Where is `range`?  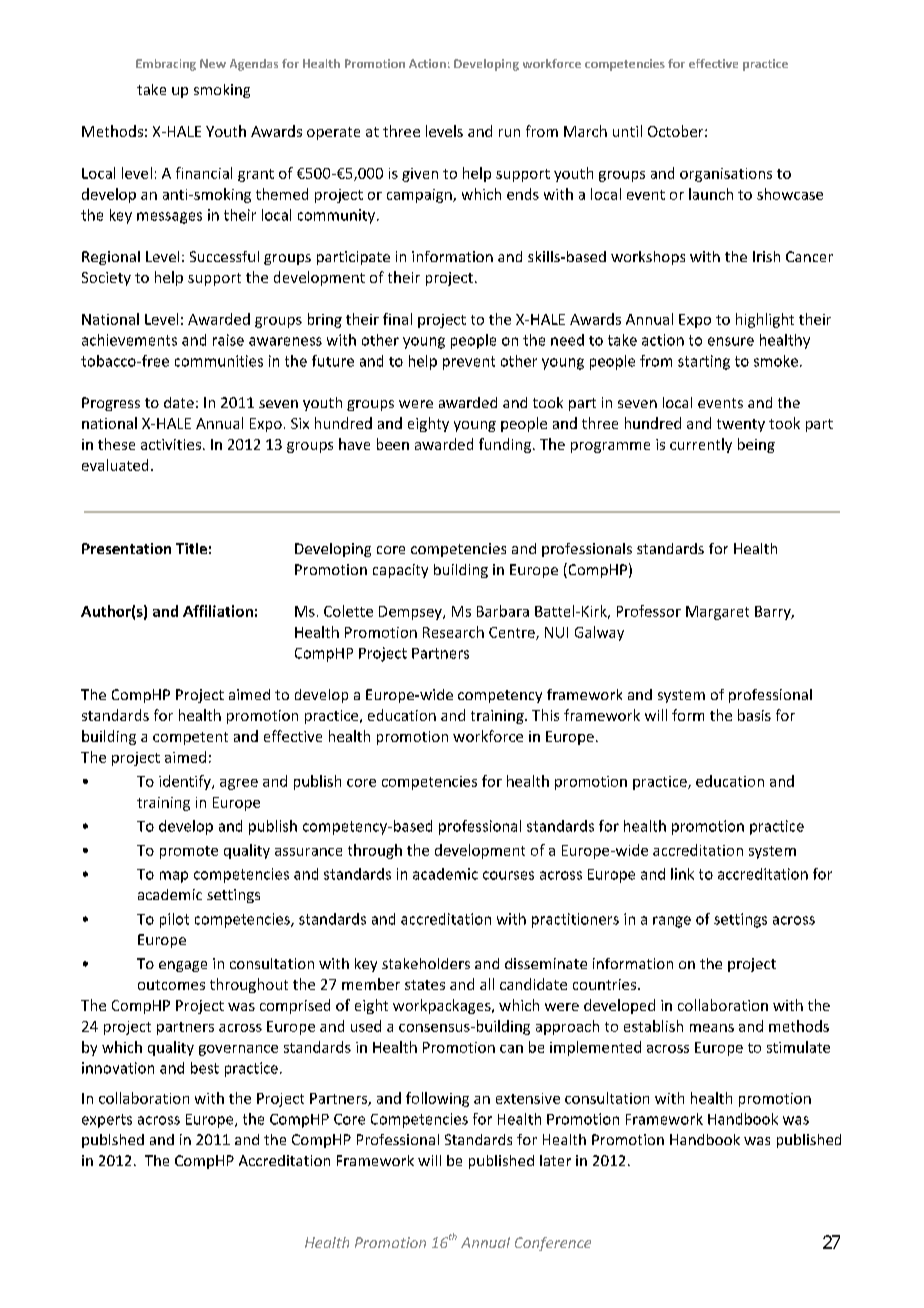 range is located at coordinates (672, 922).
